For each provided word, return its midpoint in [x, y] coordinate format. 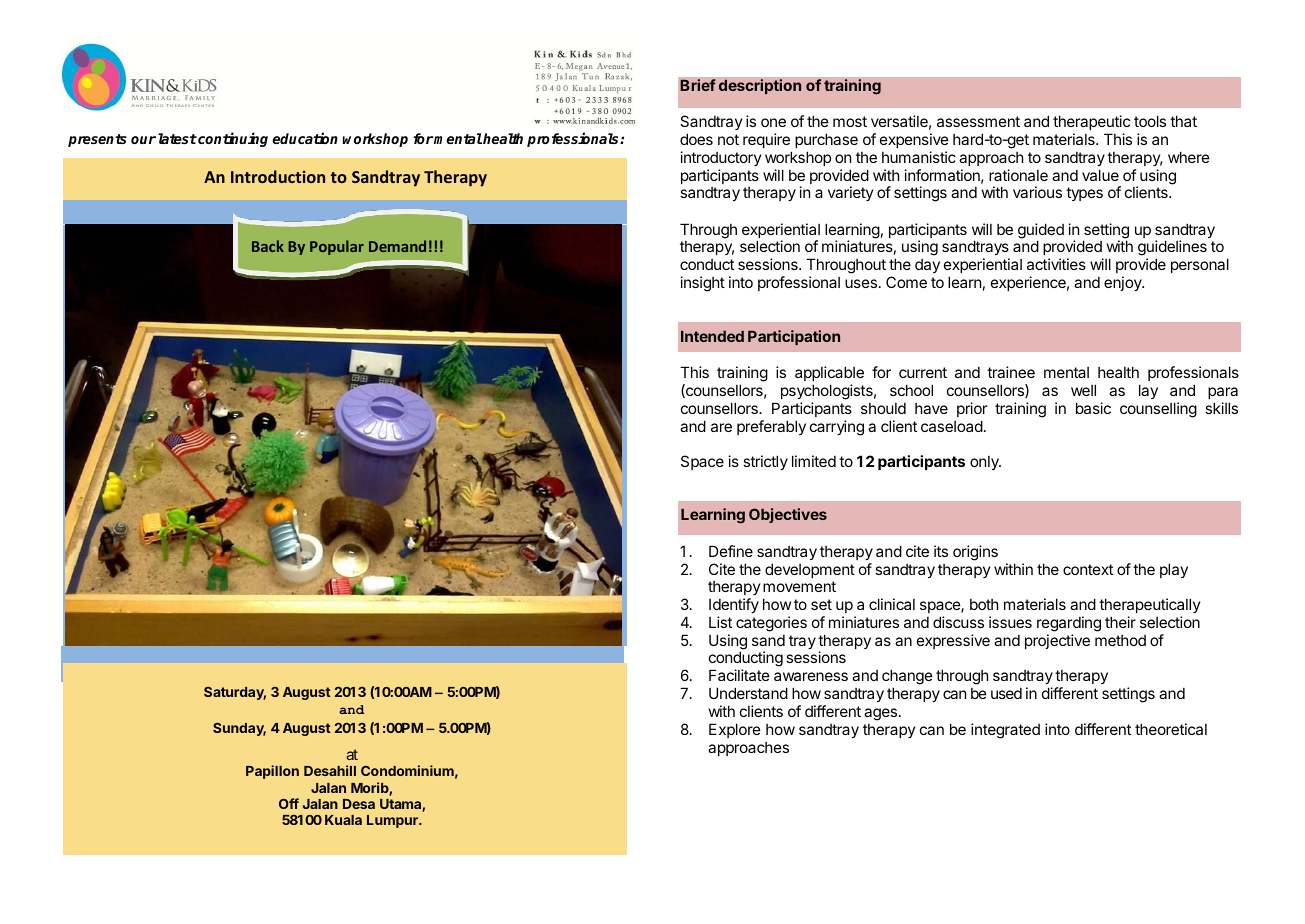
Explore [735, 730]
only [985, 463]
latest [177, 138]
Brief [698, 85]
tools [1150, 121]
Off [289, 803]
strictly [765, 462]
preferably [771, 427]
